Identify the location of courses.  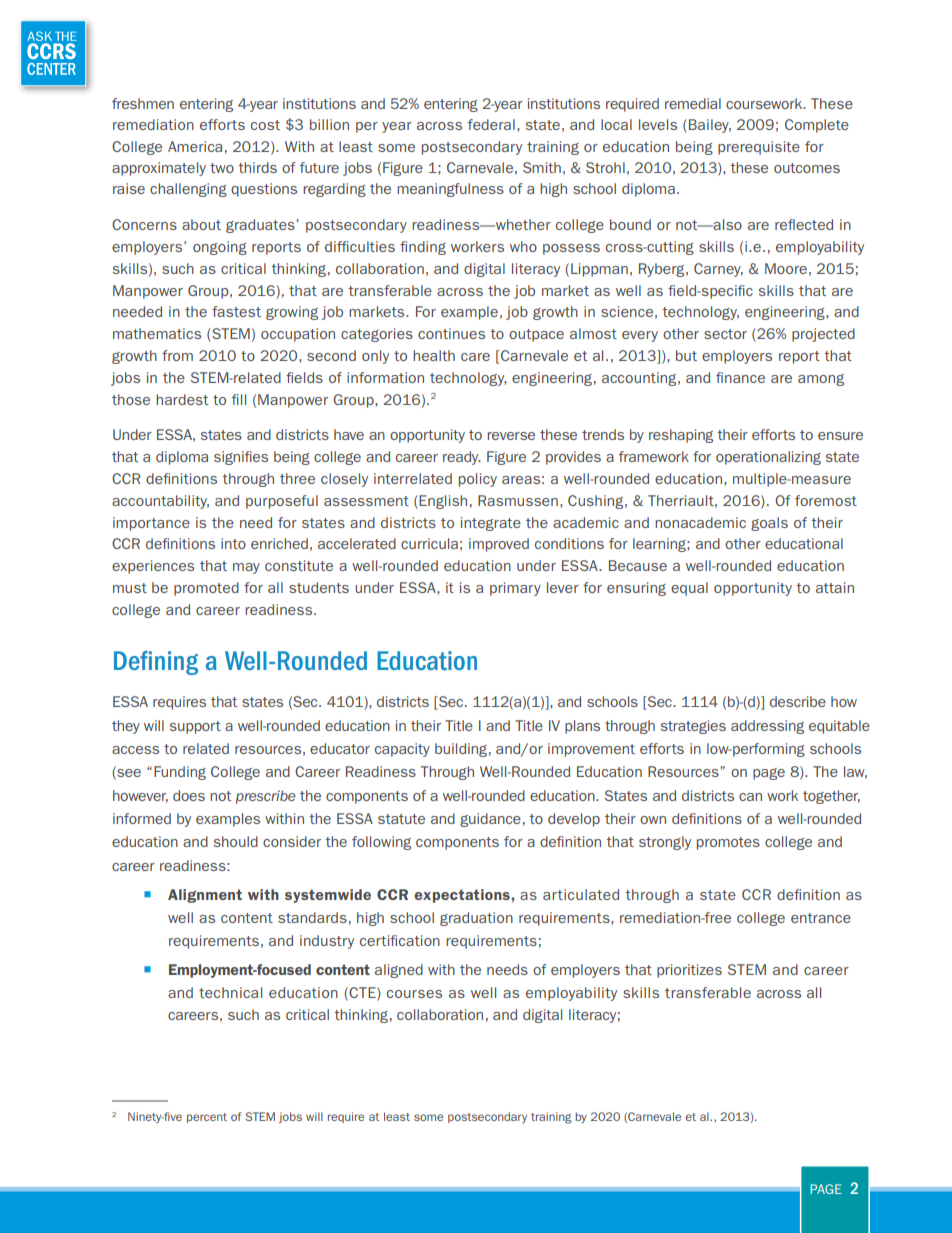
(414, 994).
